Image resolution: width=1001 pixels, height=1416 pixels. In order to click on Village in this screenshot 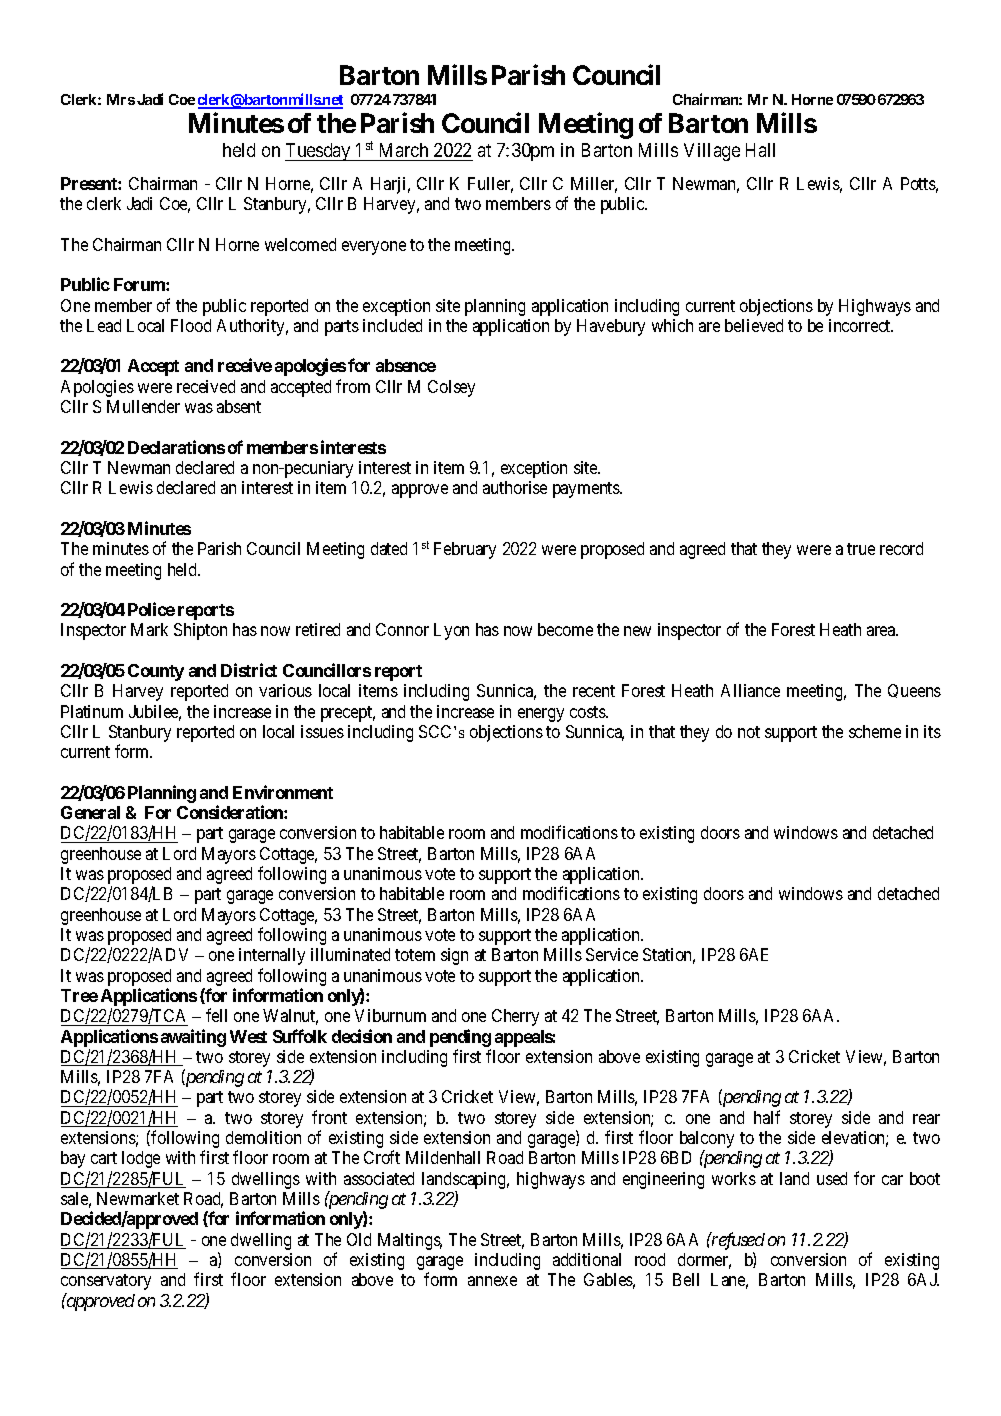, I will do `click(712, 152)`.
